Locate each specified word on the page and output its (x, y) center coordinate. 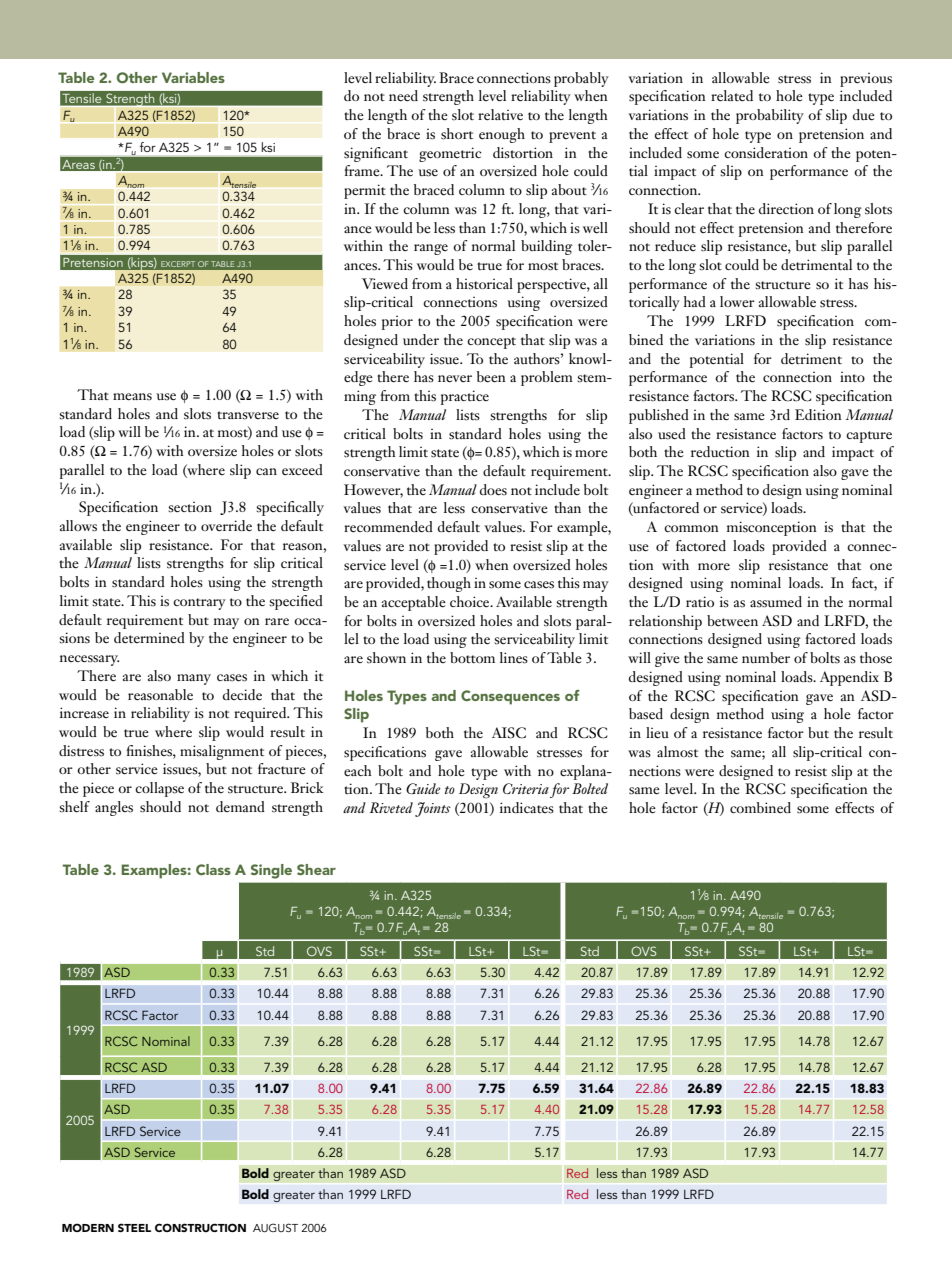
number (766, 658)
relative (500, 115)
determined (149, 638)
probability (770, 116)
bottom (472, 657)
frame (363, 170)
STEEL (134, 1227)
